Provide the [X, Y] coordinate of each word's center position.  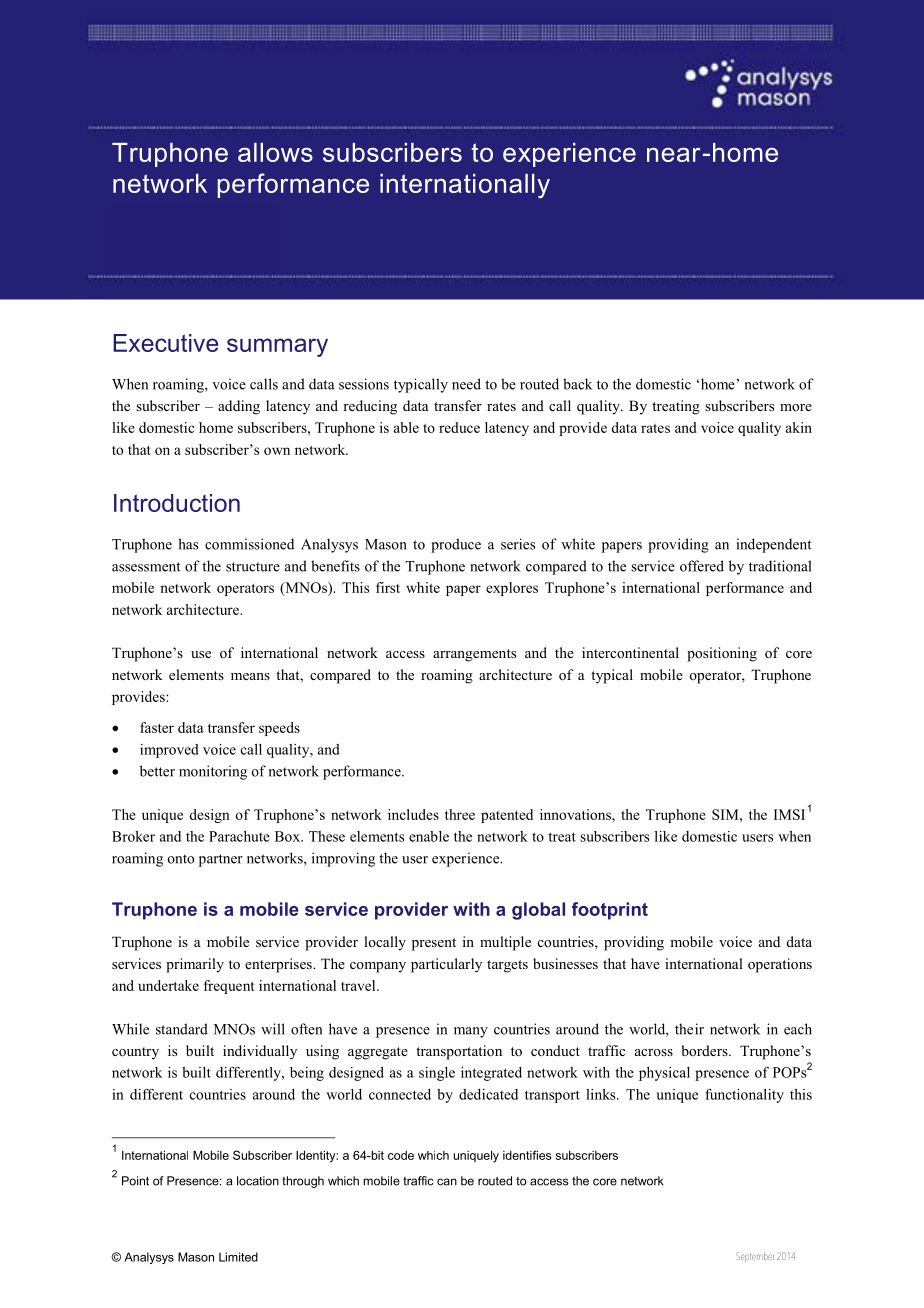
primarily [195, 965]
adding [239, 407]
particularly [446, 965]
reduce [459, 427]
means [250, 676]
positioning [722, 654]
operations [780, 965]
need [466, 384]
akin [799, 427]
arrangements [474, 655]
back [577, 384]
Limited [238, 1257]
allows [275, 152]
